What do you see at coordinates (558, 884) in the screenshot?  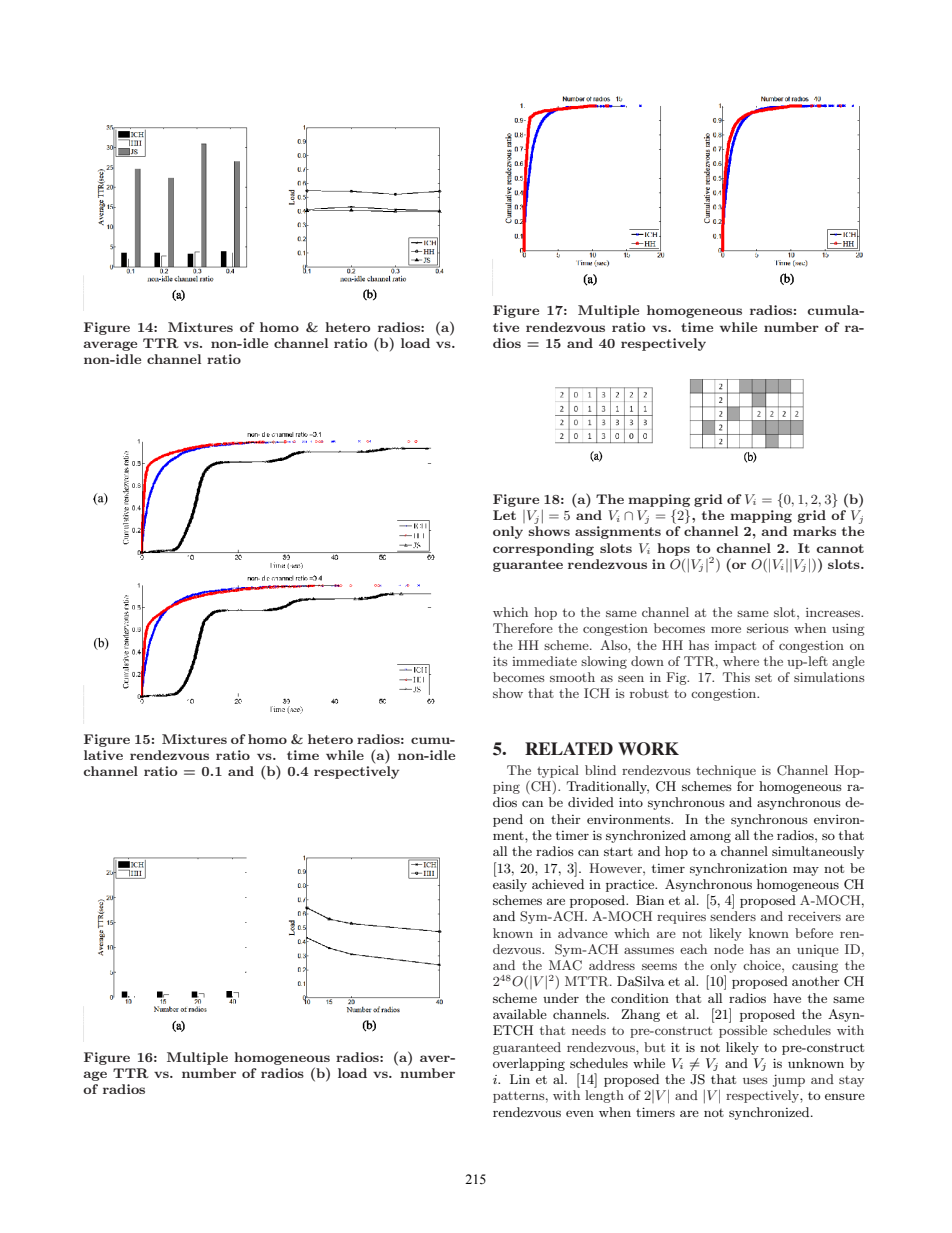 I see `achieved` at bounding box center [558, 884].
